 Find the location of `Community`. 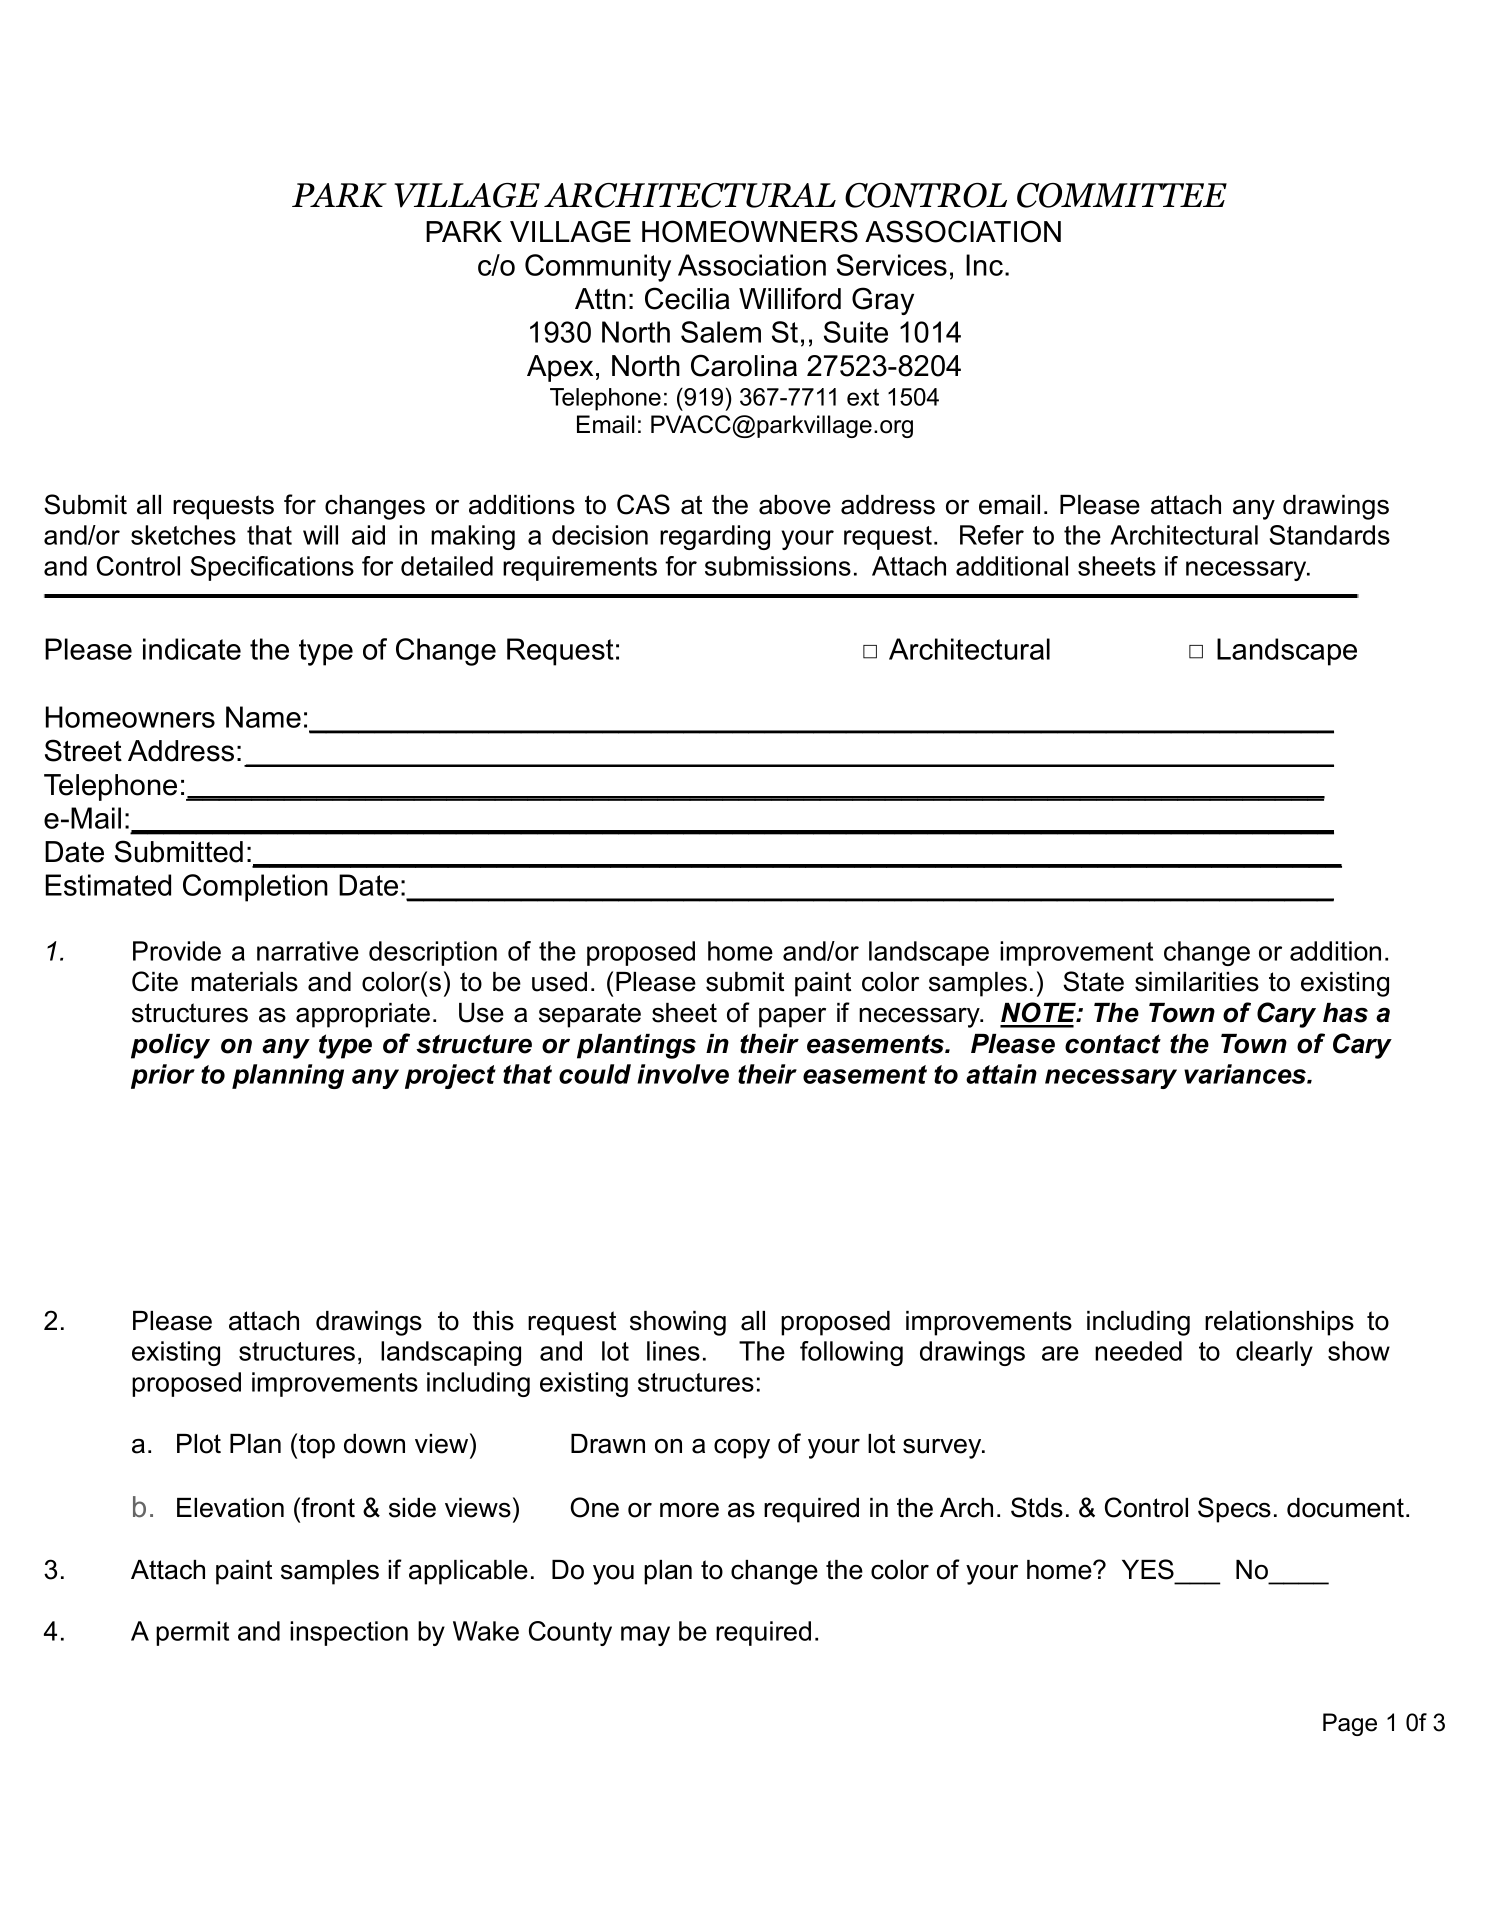

Community is located at coordinates (598, 268).
